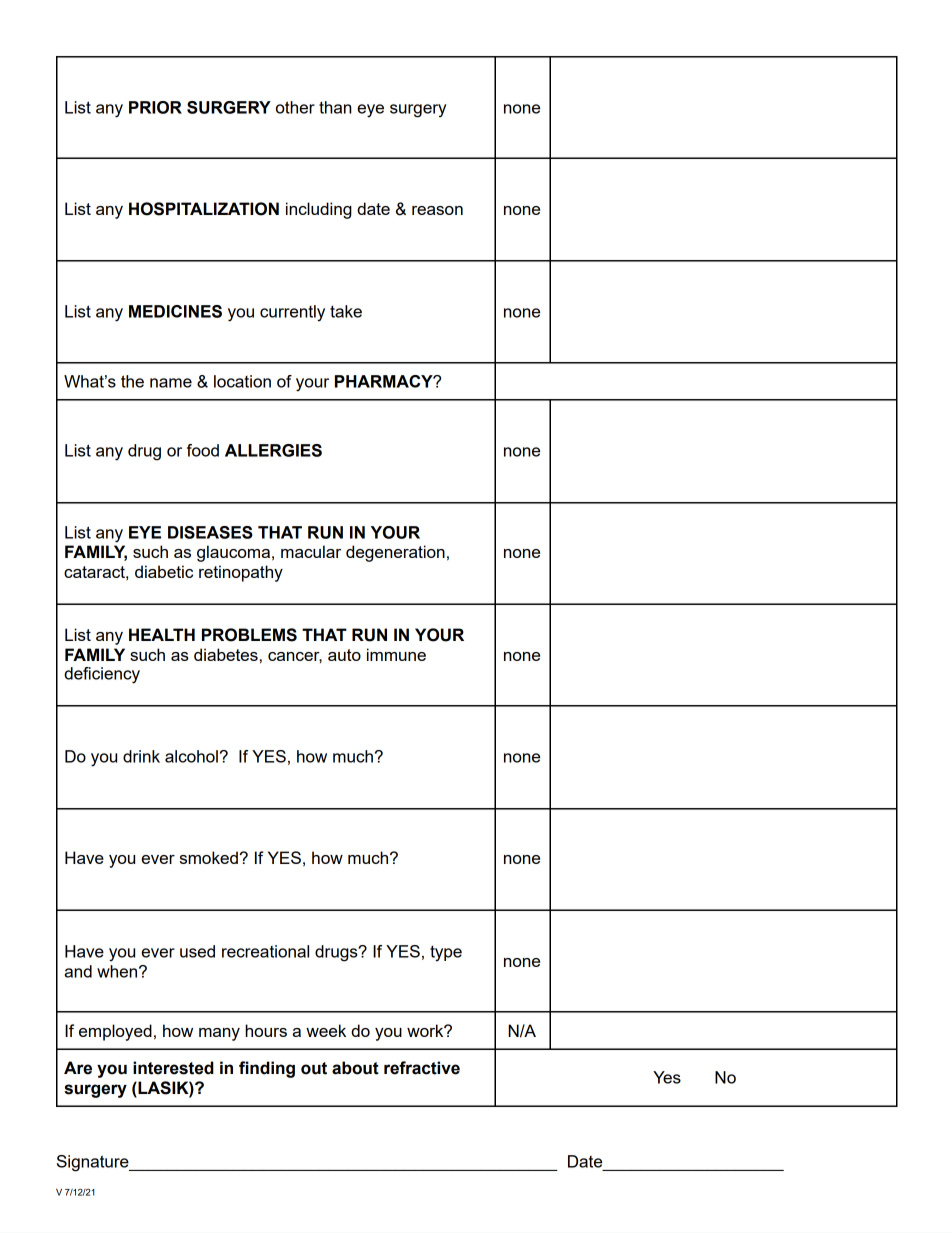 The width and height of the screenshot is (952, 1233). What do you see at coordinates (141, 756) in the screenshot?
I see `drink` at bounding box center [141, 756].
